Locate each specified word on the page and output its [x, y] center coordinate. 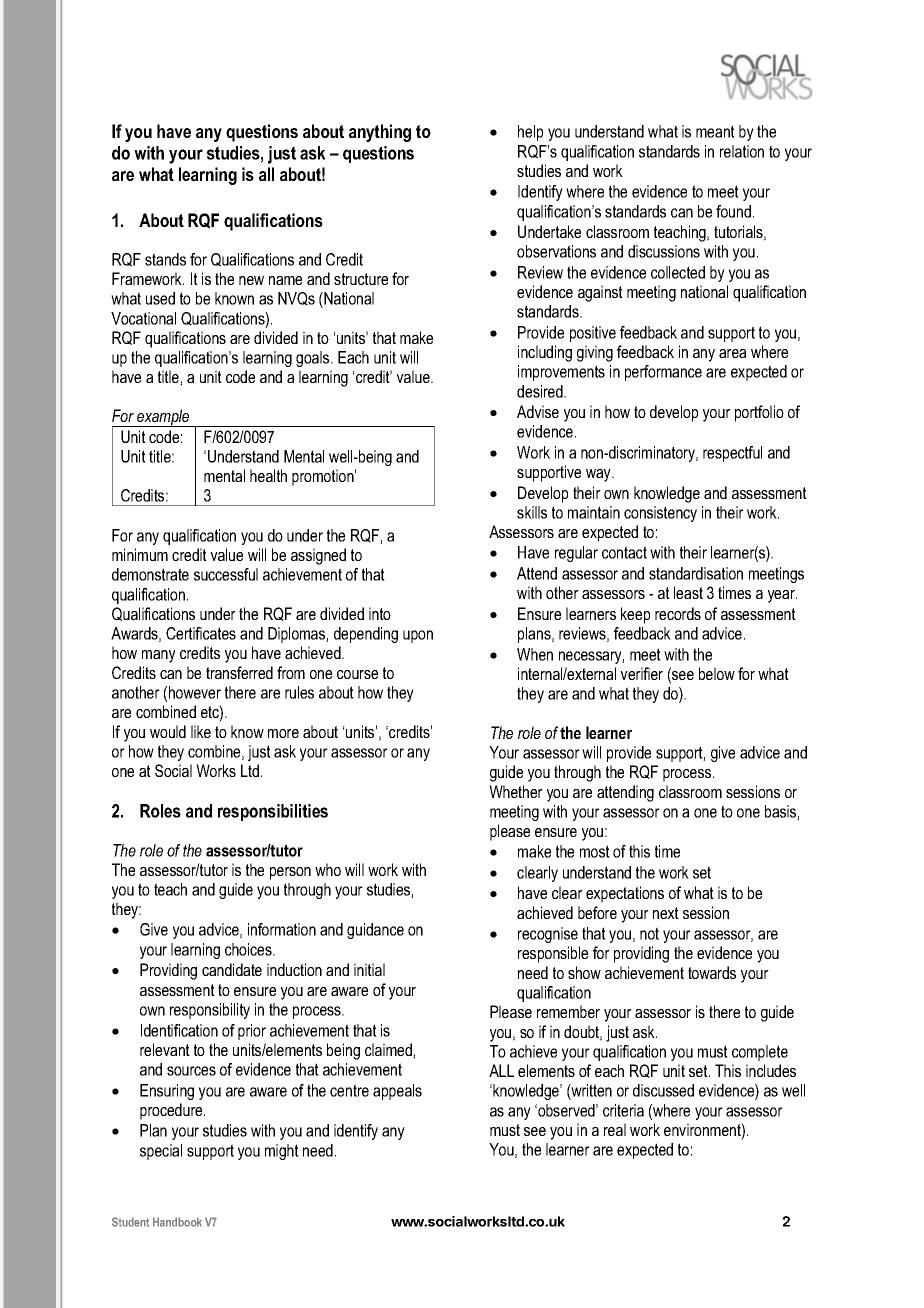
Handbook [177, 1222]
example [163, 418]
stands [165, 259]
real [615, 1129]
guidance [375, 931]
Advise [538, 411]
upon [418, 636]
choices [249, 949]
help [530, 133]
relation [742, 151]
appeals [397, 1092]
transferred [239, 672]
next [666, 913]
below [717, 673]
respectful [732, 454]
